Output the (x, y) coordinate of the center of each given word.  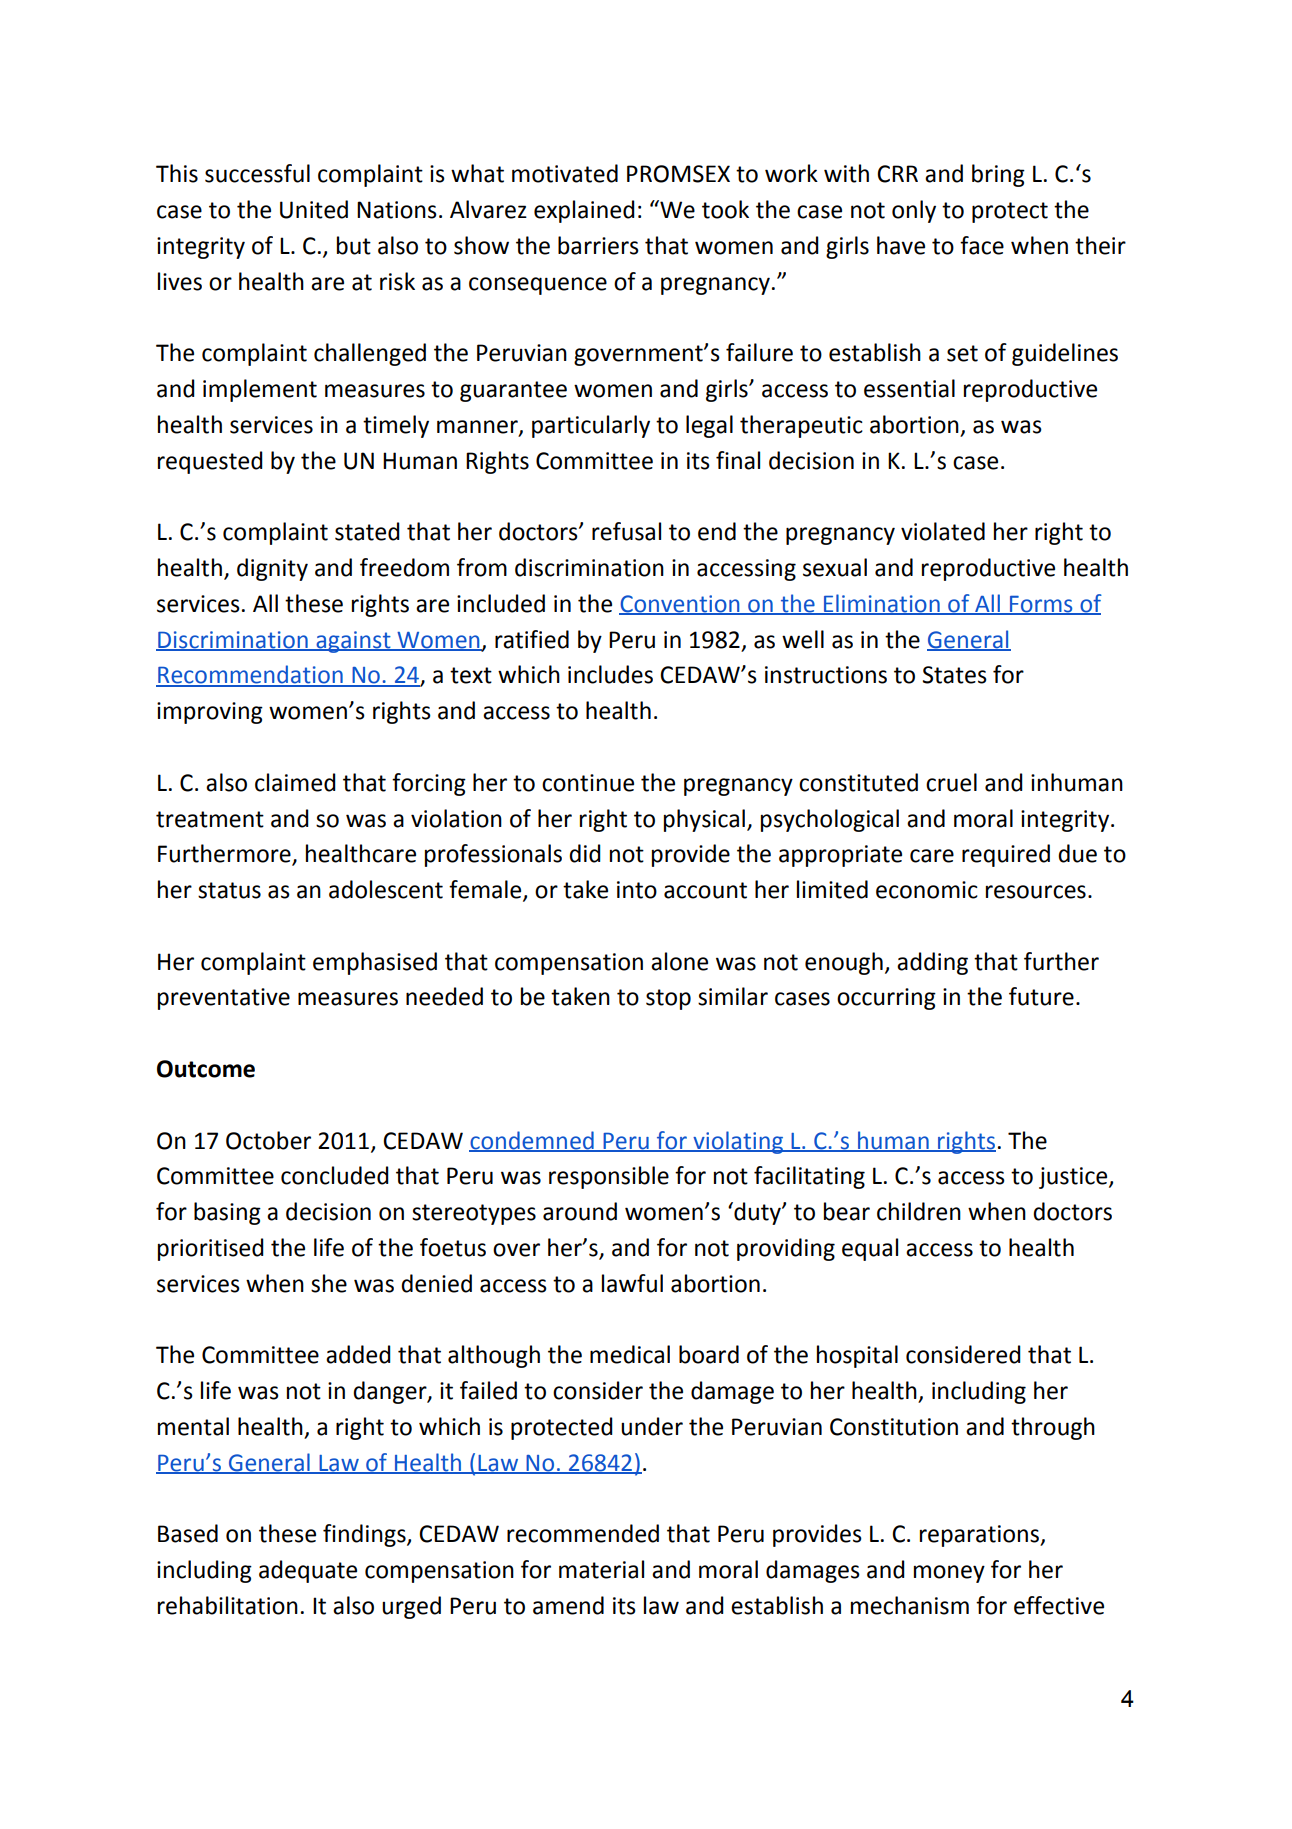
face (982, 245)
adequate (308, 1571)
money (949, 1574)
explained (584, 211)
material (601, 1569)
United (314, 209)
